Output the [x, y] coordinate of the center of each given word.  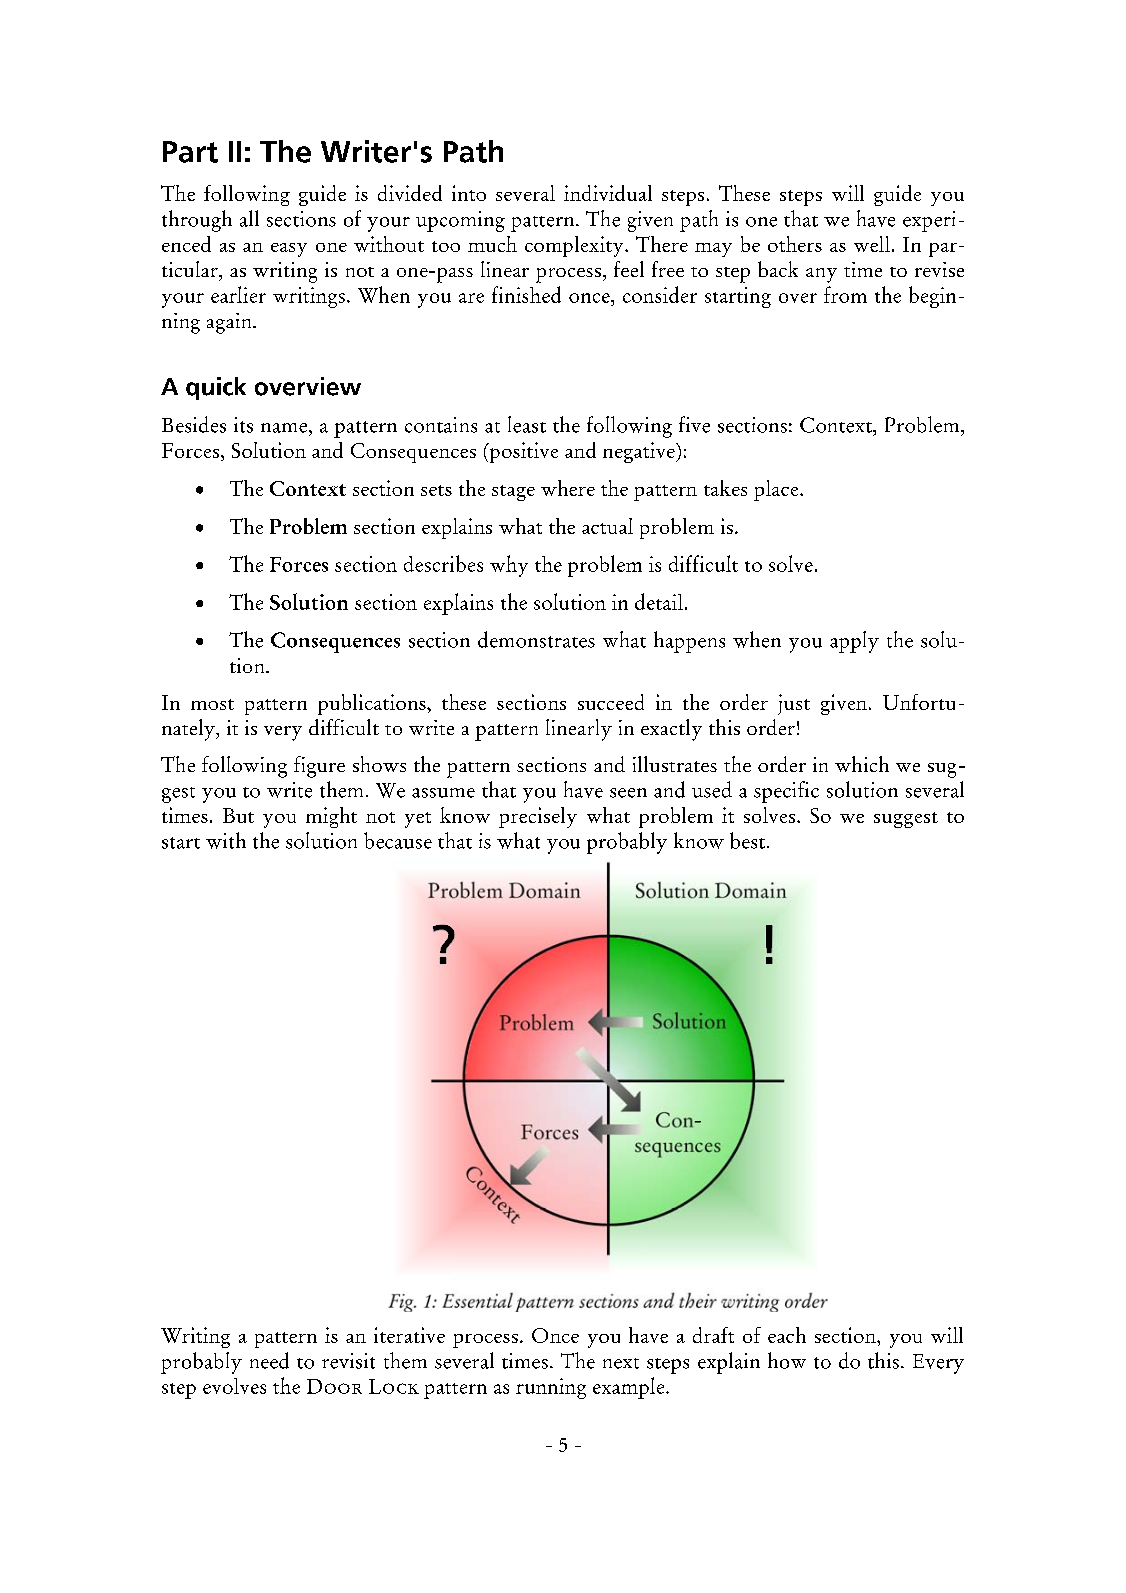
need [269, 1360]
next [621, 1363]
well [872, 244]
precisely [538, 817]
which [862, 764]
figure [319, 767]
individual [608, 193]
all [249, 218]
